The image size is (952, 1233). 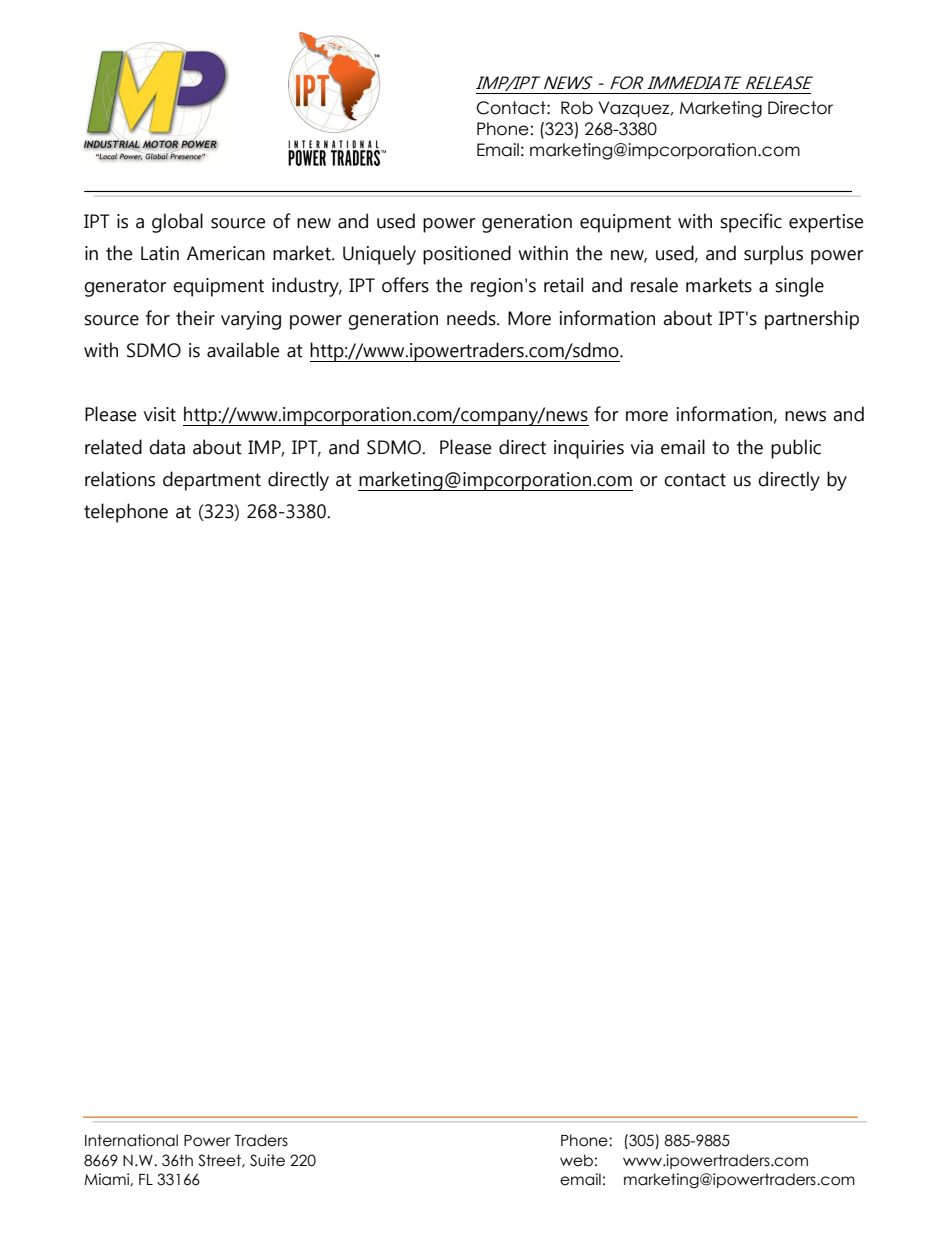 What do you see at coordinates (212, 481) in the image?
I see `department` at bounding box center [212, 481].
